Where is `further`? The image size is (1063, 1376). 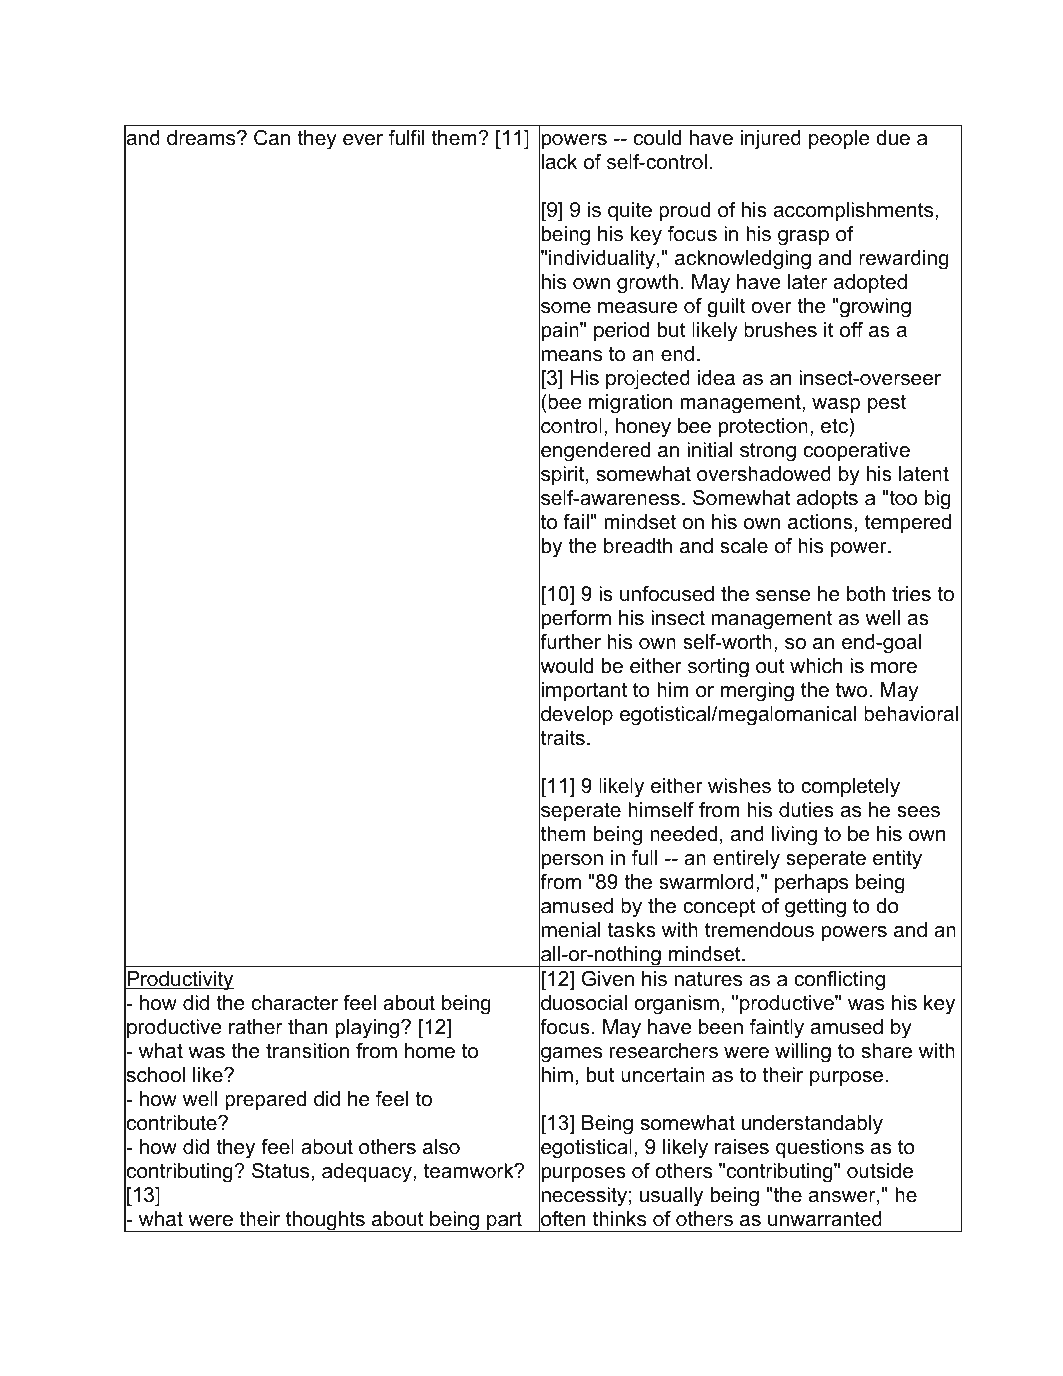
further is located at coordinates (570, 642).
